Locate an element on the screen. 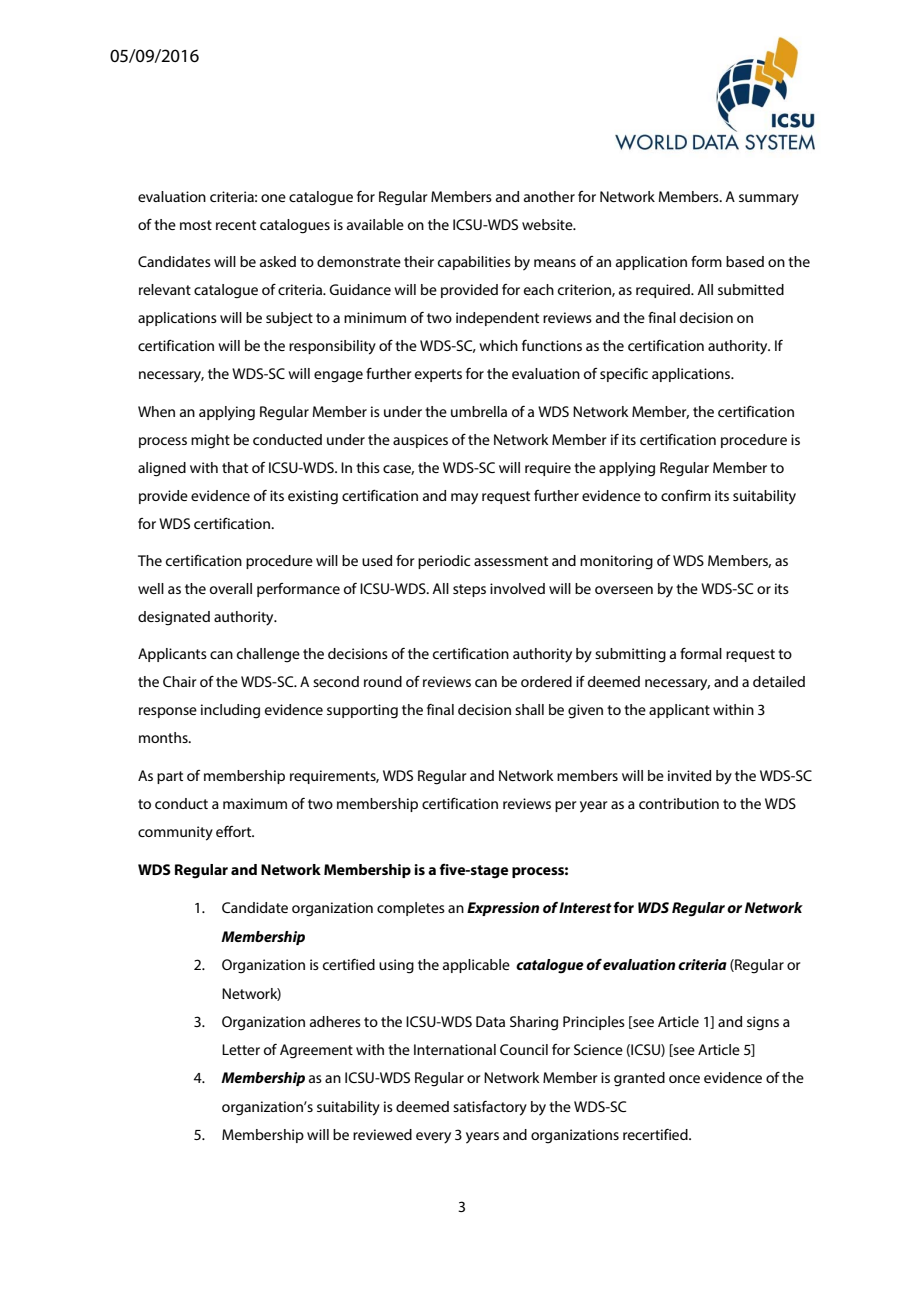  invited is located at coordinates (689, 775).
